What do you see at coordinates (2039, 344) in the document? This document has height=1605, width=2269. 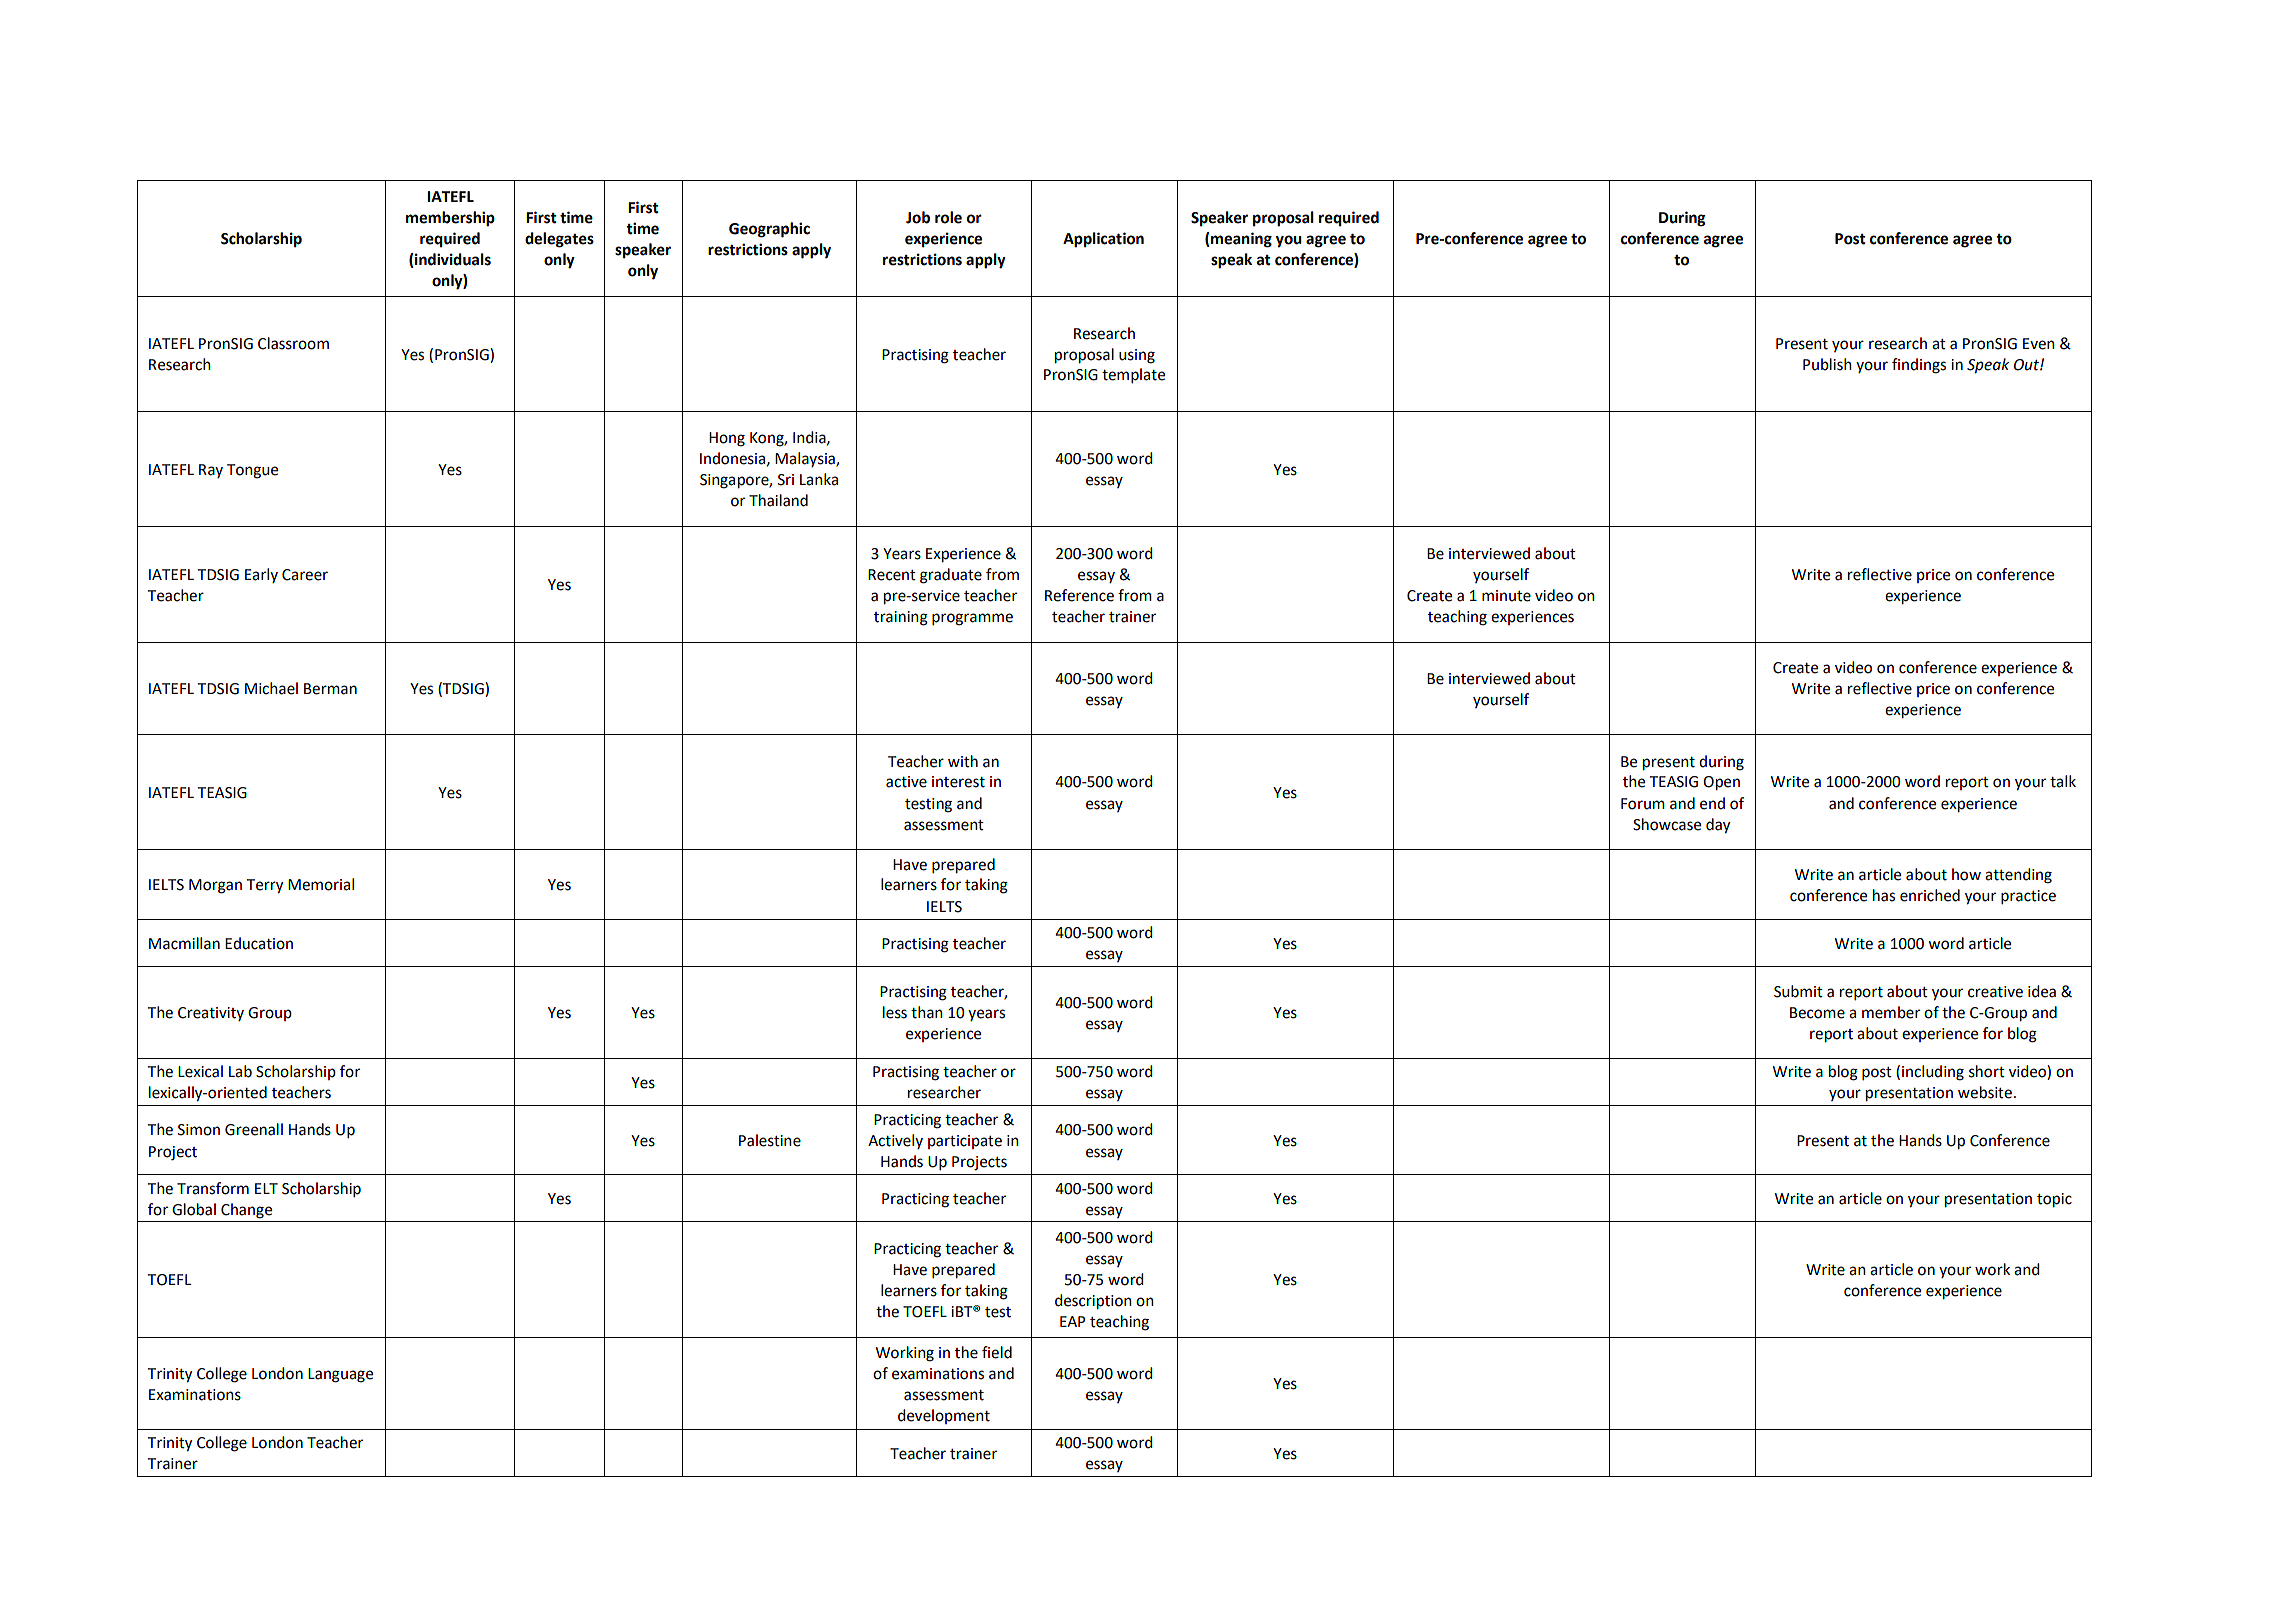 I see `Even` at bounding box center [2039, 344].
